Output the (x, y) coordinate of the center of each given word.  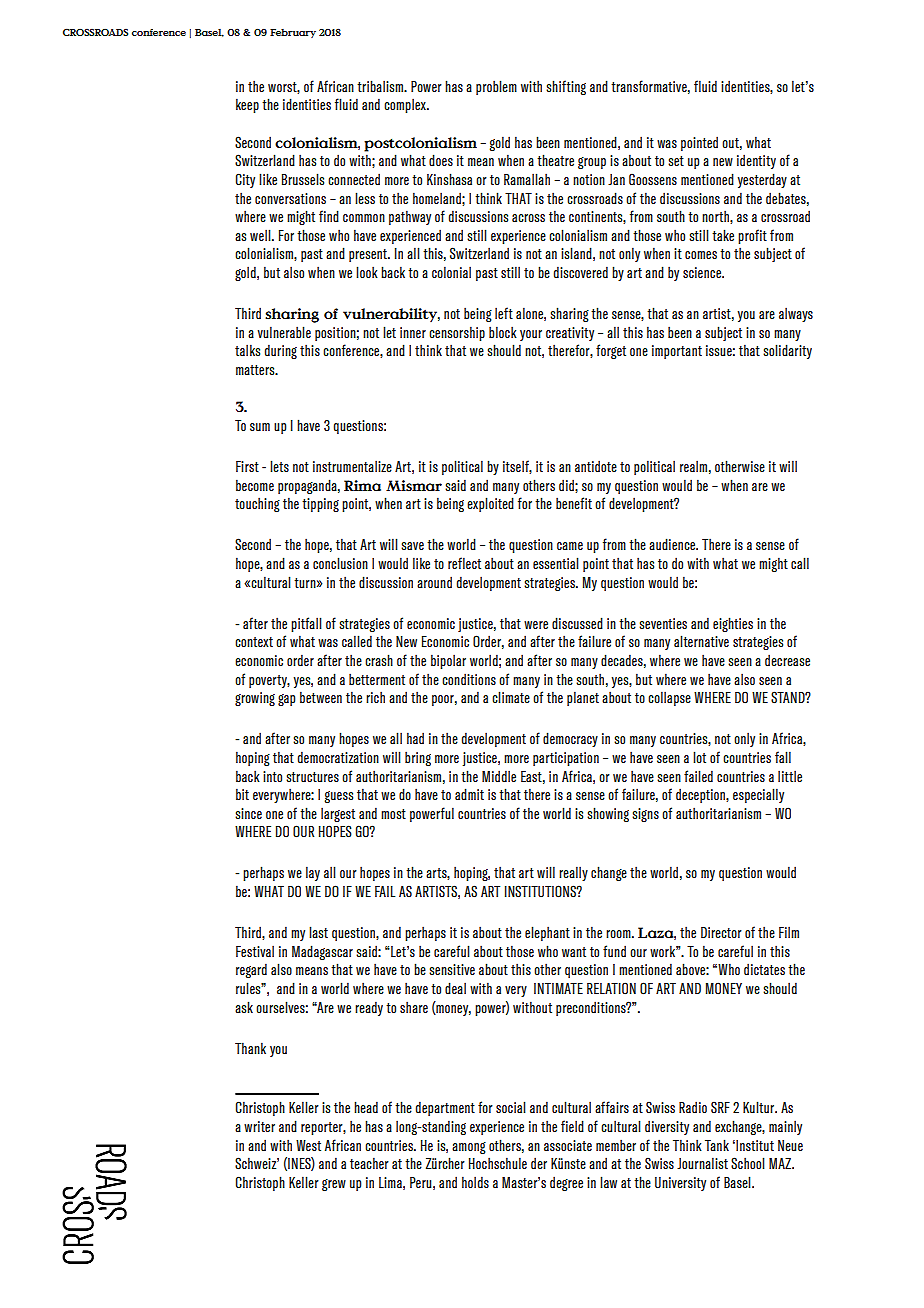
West (308, 1145)
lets (279, 466)
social (511, 1107)
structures (312, 777)
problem (496, 87)
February (293, 33)
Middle (499, 776)
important (677, 352)
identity (756, 161)
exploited (490, 504)
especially (758, 795)
